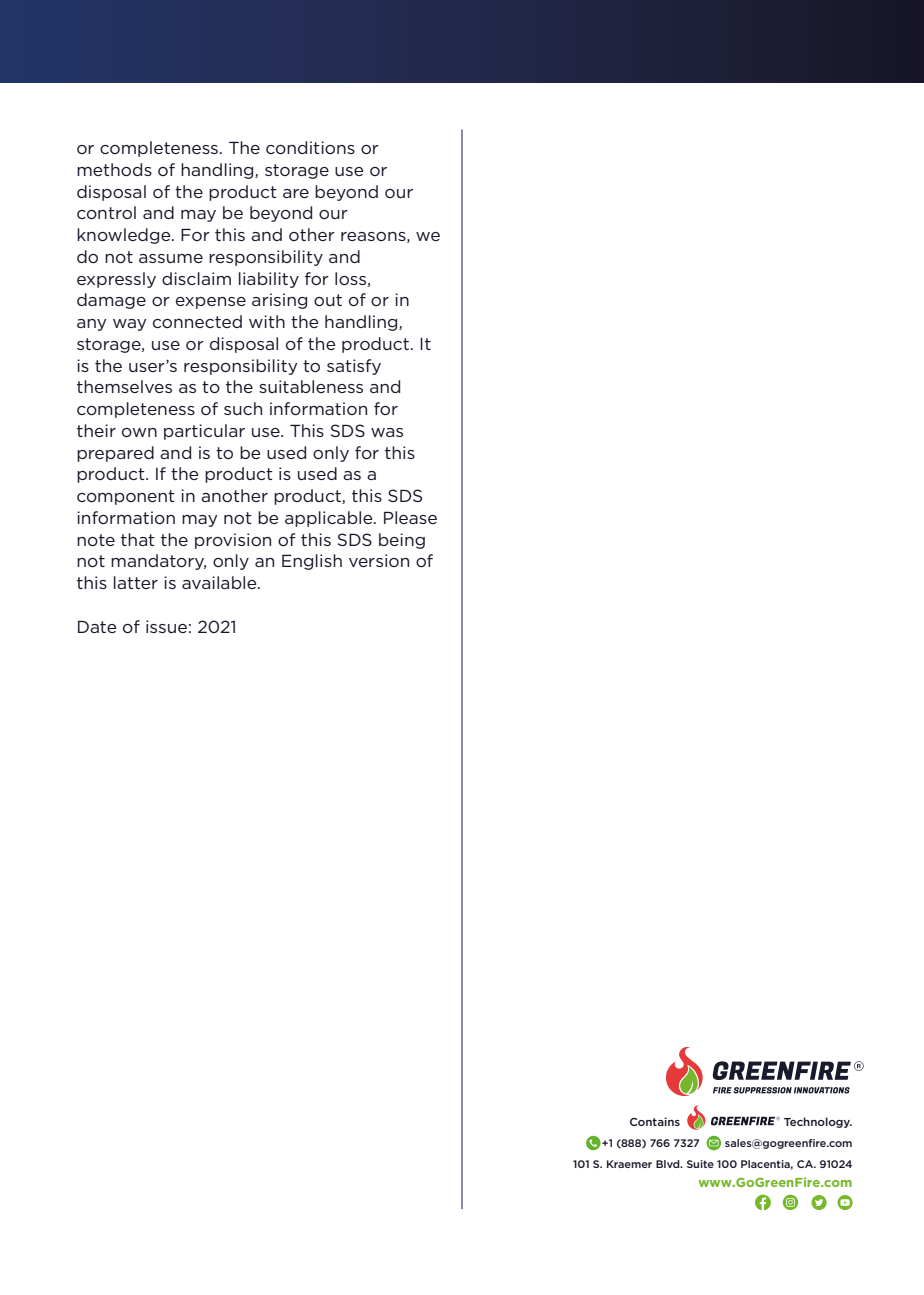  Describe the element at coordinates (655, 1121) in the screenshot. I see `Contains` at that location.
